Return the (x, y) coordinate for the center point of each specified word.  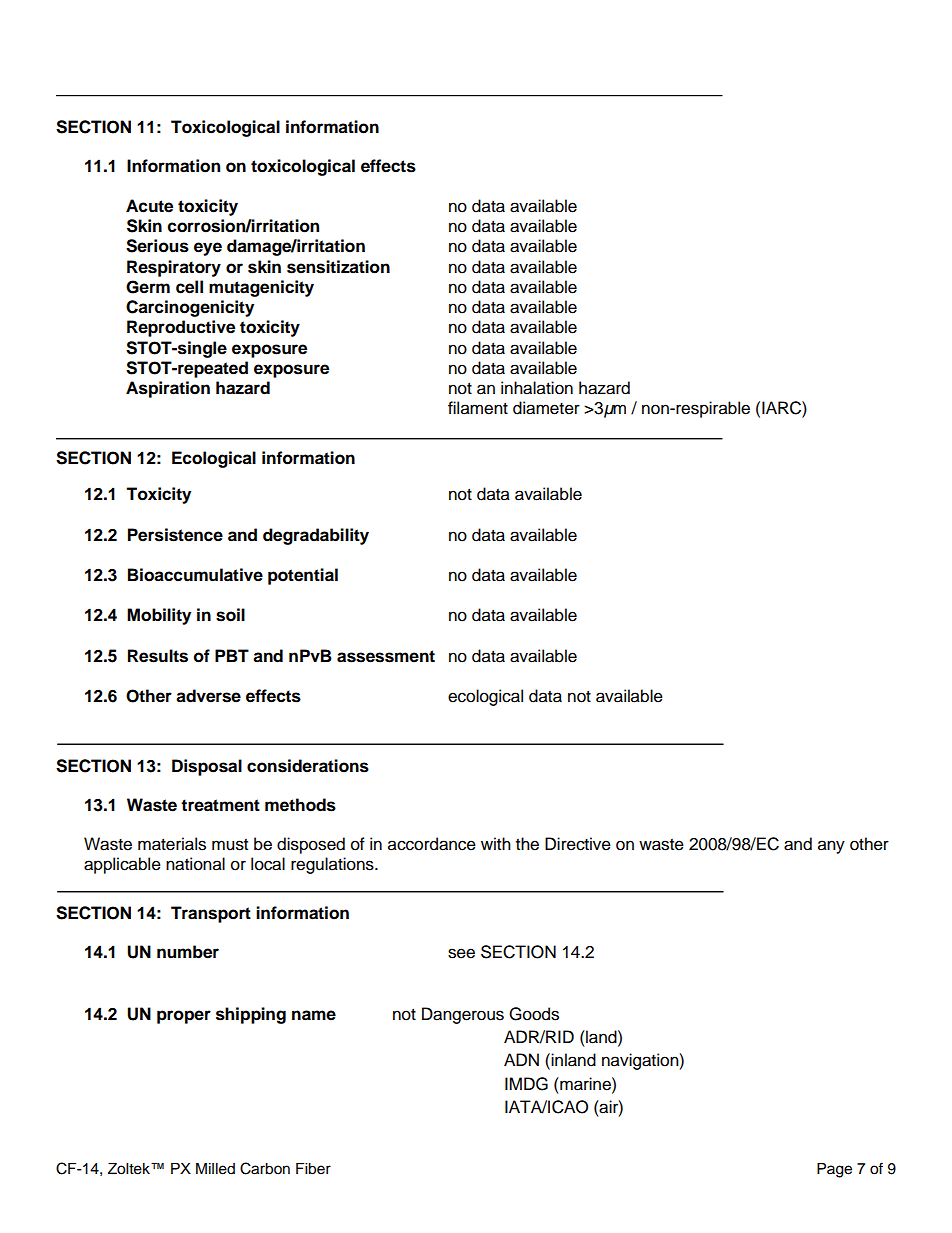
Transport (211, 914)
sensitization (338, 267)
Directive (578, 844)
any (831, 847)
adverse (208, 696)
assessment (386, 656)
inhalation (537, 388)
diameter (546, 408)
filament (478, 408)
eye (208, 249)
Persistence (175, 535)
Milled (215, 1169)
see (461, 953)
